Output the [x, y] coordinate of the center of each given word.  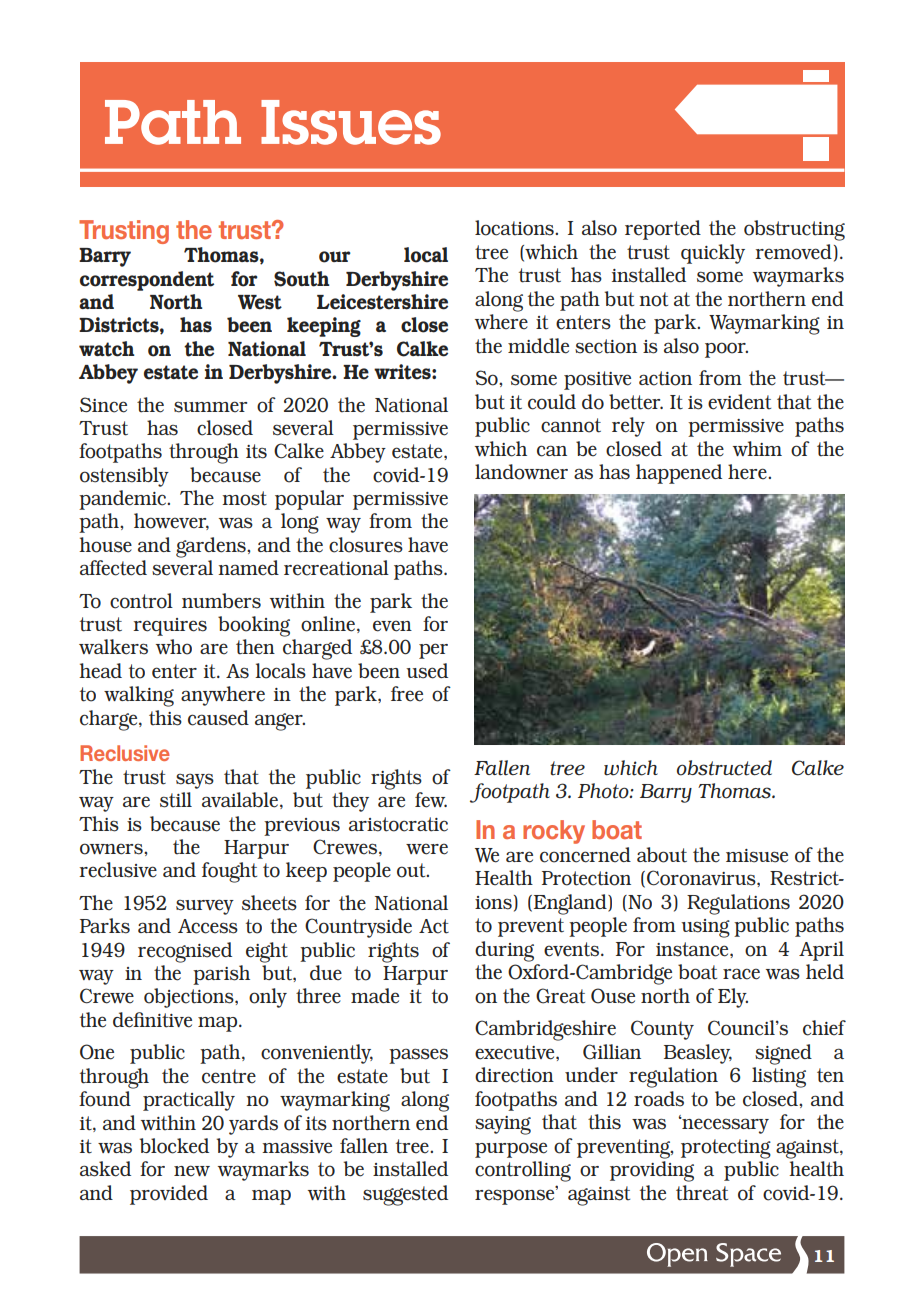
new [192, 1171]
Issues [351, 122]
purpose [511, 1150]
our [335, 257]
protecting [726, 1149]
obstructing [794, 230]
